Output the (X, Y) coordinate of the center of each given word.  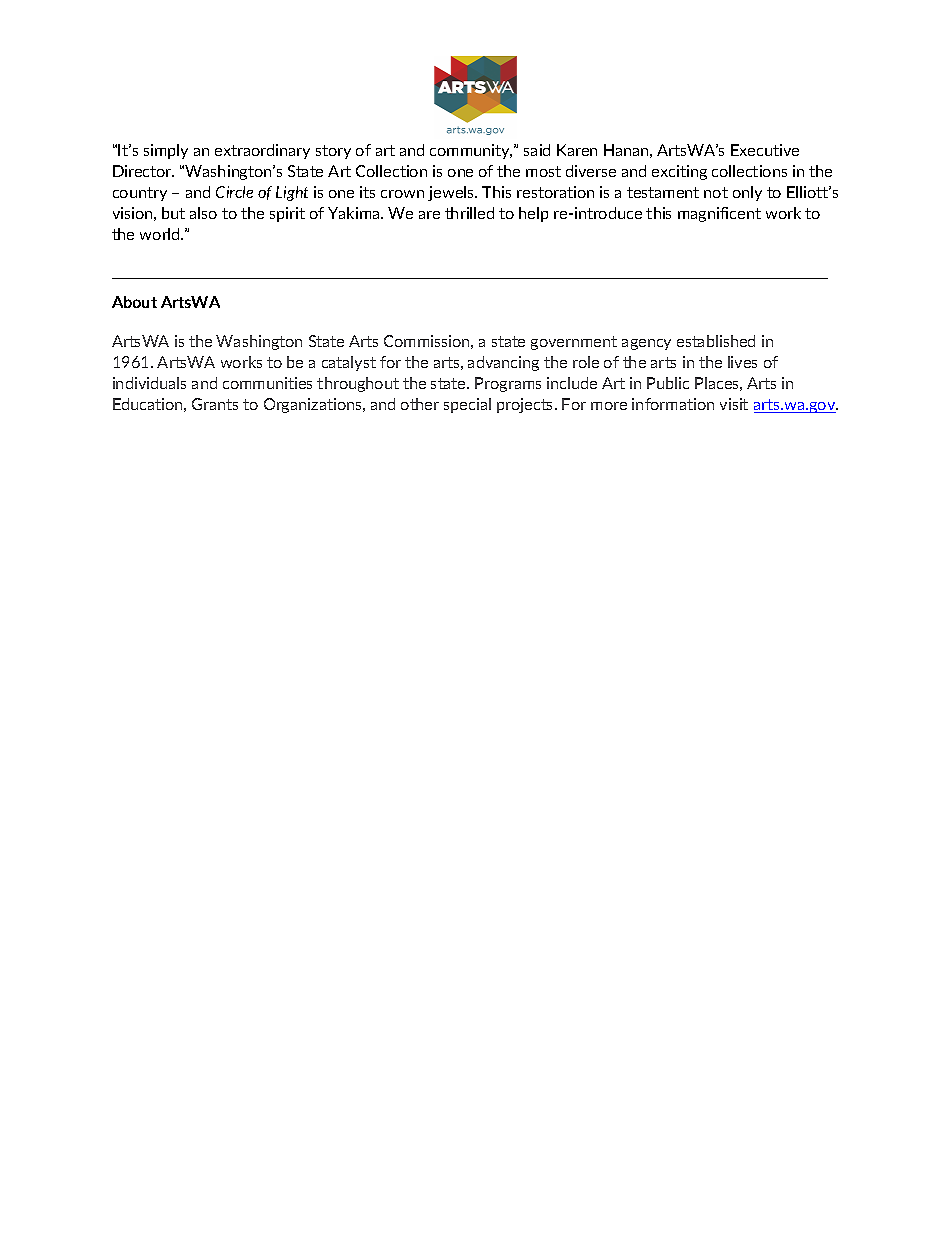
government (574, 343)
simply (166, 151)
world (161, 234)
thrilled (469, 213)
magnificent (719, 214)
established (716, 341)
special (467, 405)
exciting (679, 172)
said (537, 150)
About (134, 302)
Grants (215, 404)
